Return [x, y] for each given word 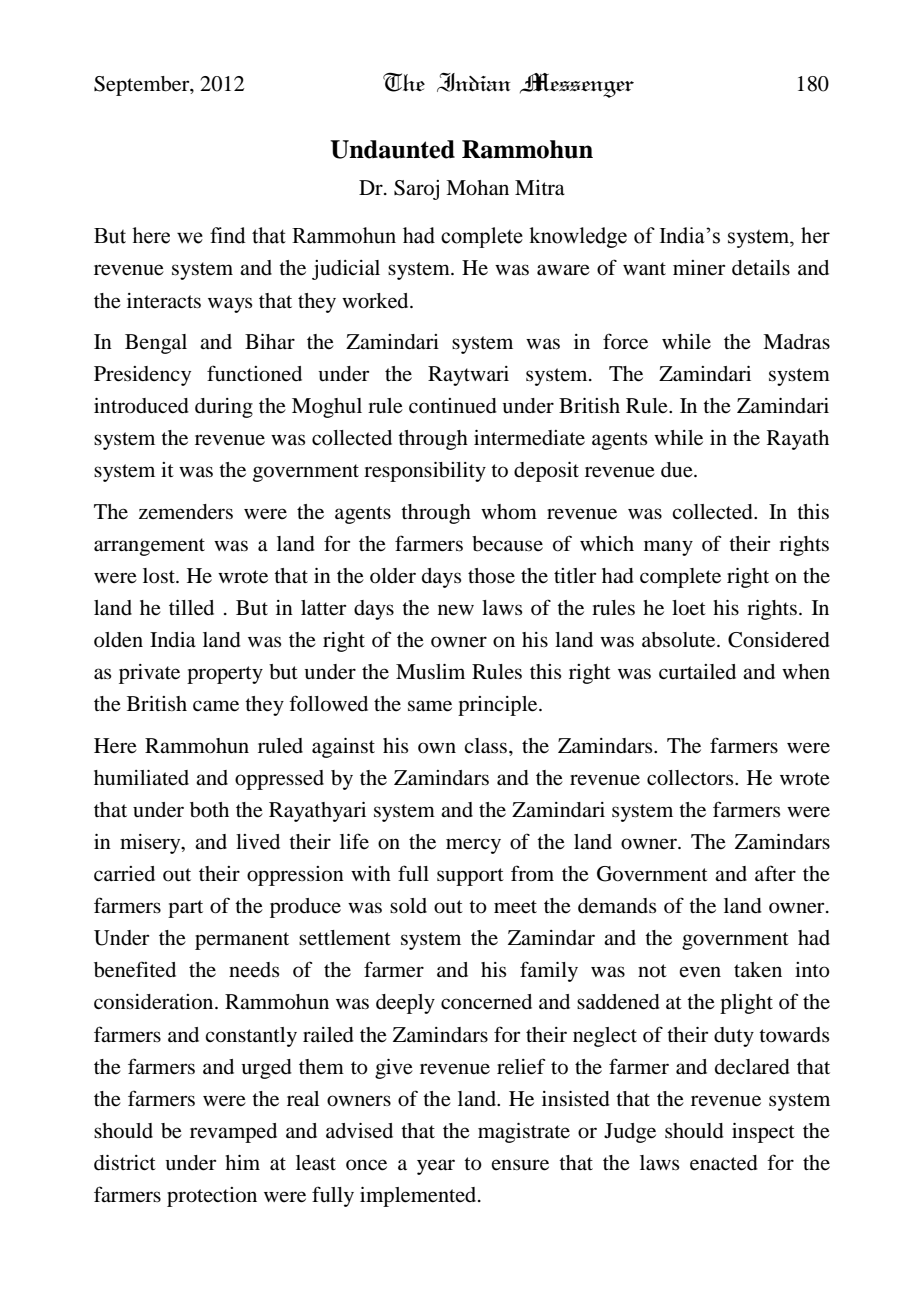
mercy [473, 846]
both [209, 810]
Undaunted [392, 149]
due [678, 470]
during [224, 408]
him [242, 1162]
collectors [691, 778]
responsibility [425, 472]
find [228, 235]
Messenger [577, 85]
